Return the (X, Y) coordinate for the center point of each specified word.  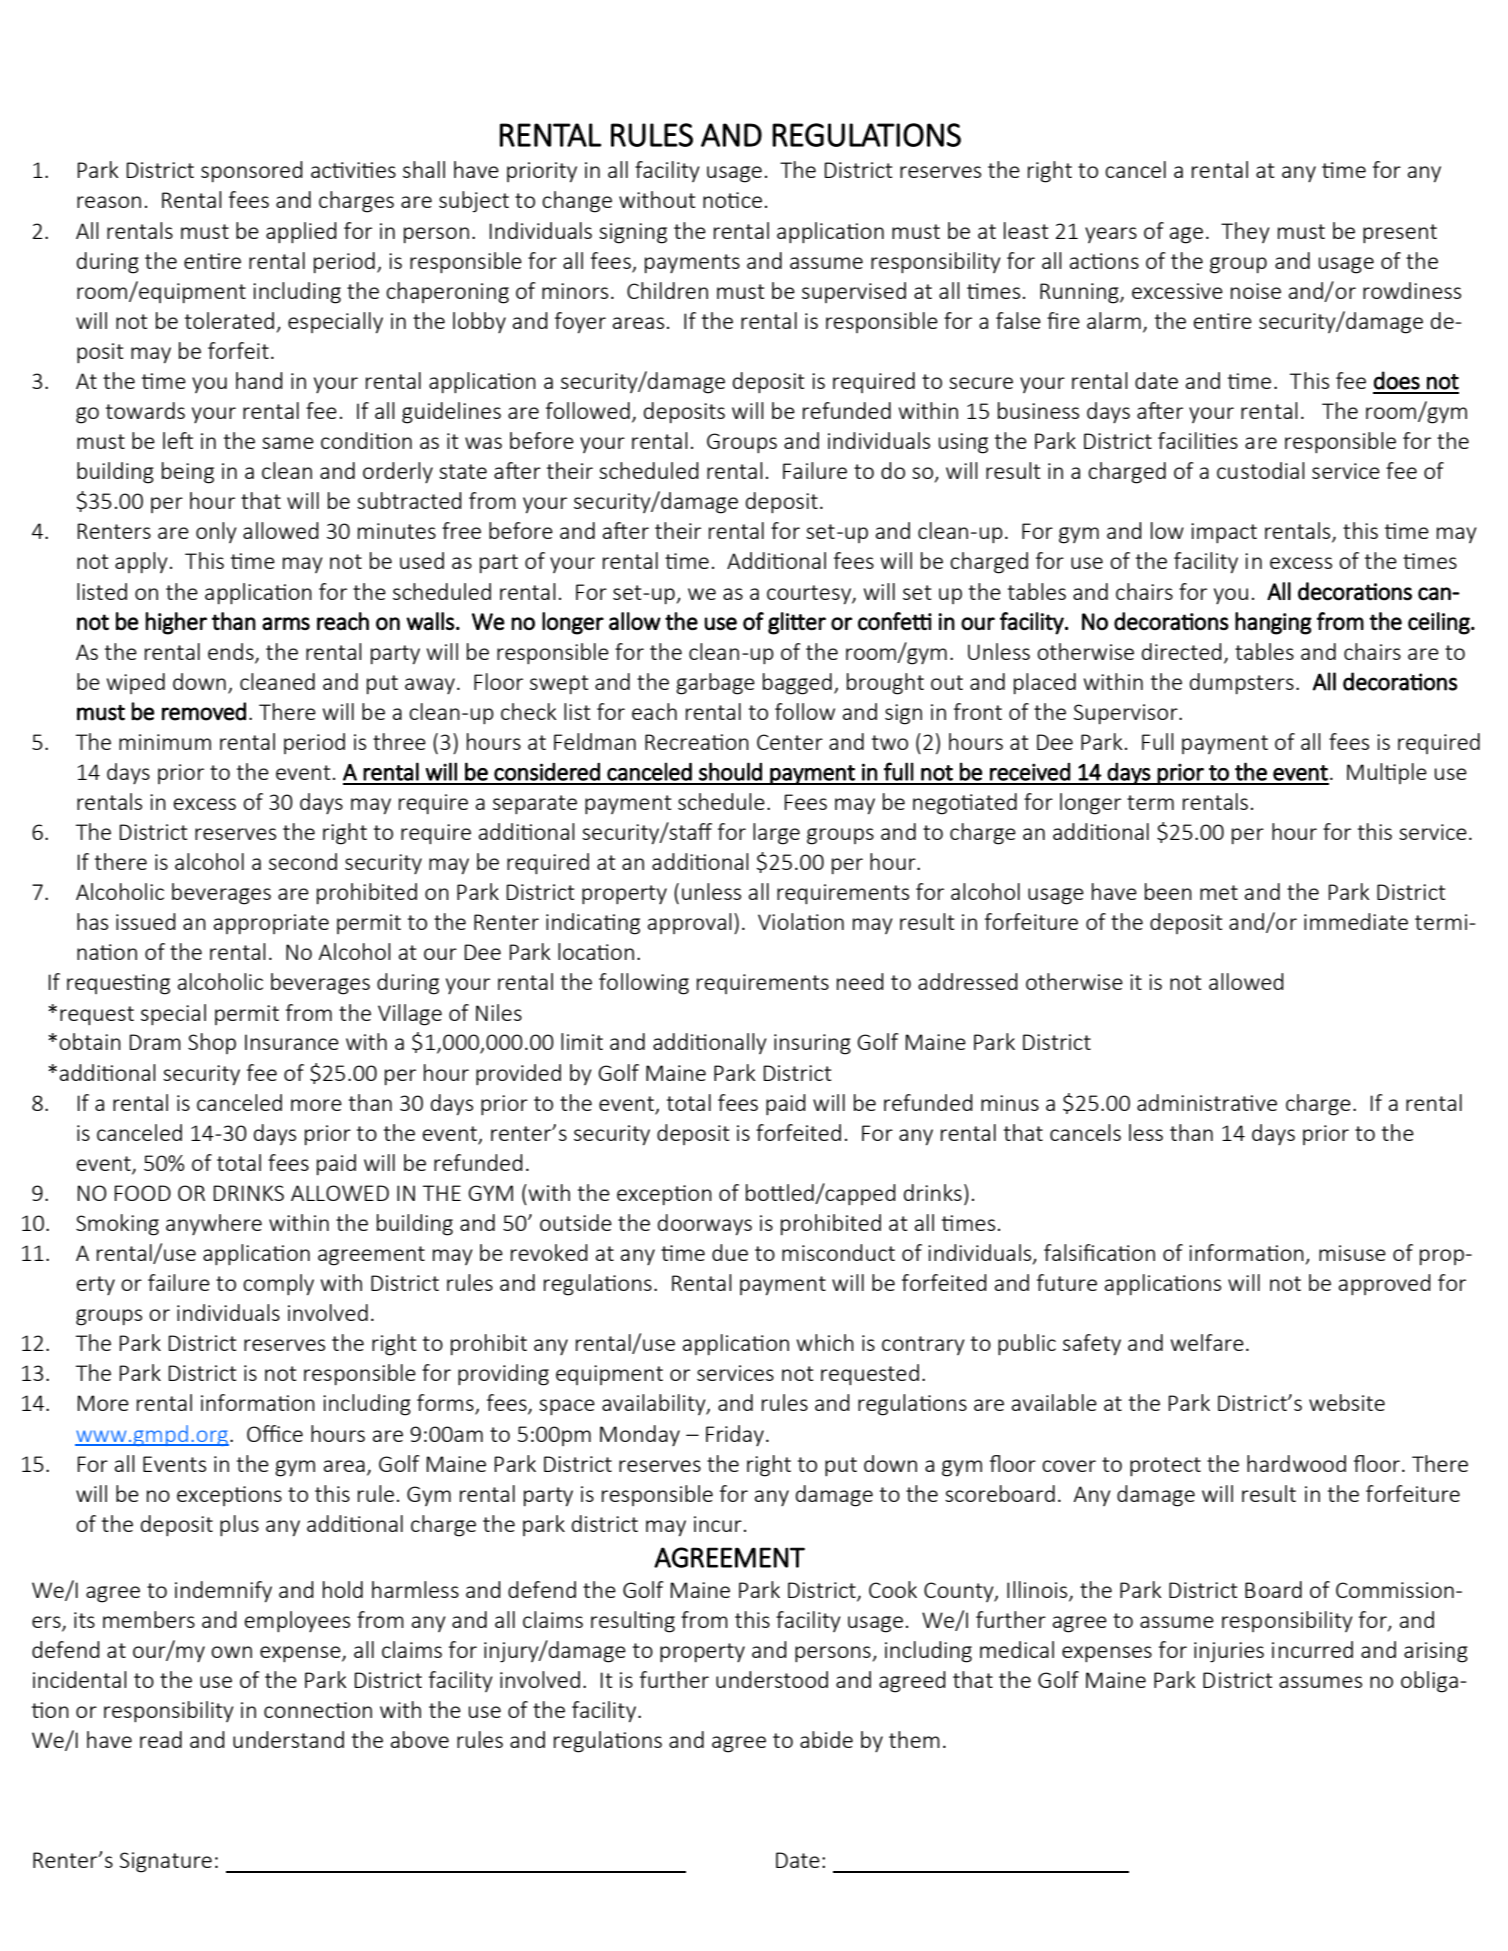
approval (690, 923)
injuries (1229, 1652)
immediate (1356, 921)
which (825, 1342)
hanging (1273, 623)
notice (732, 200)
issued (146, 921)
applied (301, 233)
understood (772, 1679)
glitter (797, 623)
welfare (1207, 1342)
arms (286, 623)
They (1245, 232)
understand (288, 1739)
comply (278, 1285)
